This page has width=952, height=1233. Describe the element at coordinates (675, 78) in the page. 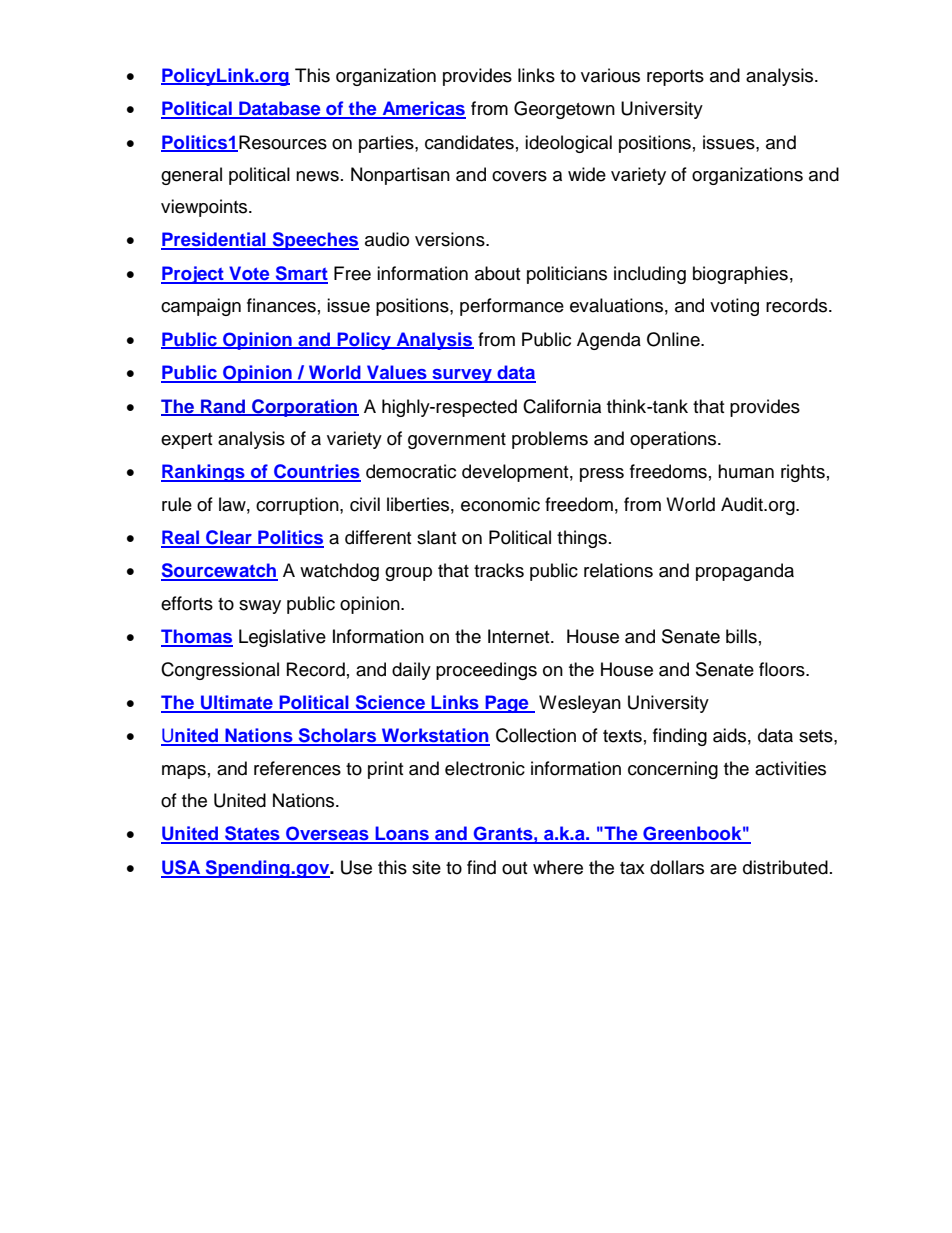

I see `reports` at that location.
